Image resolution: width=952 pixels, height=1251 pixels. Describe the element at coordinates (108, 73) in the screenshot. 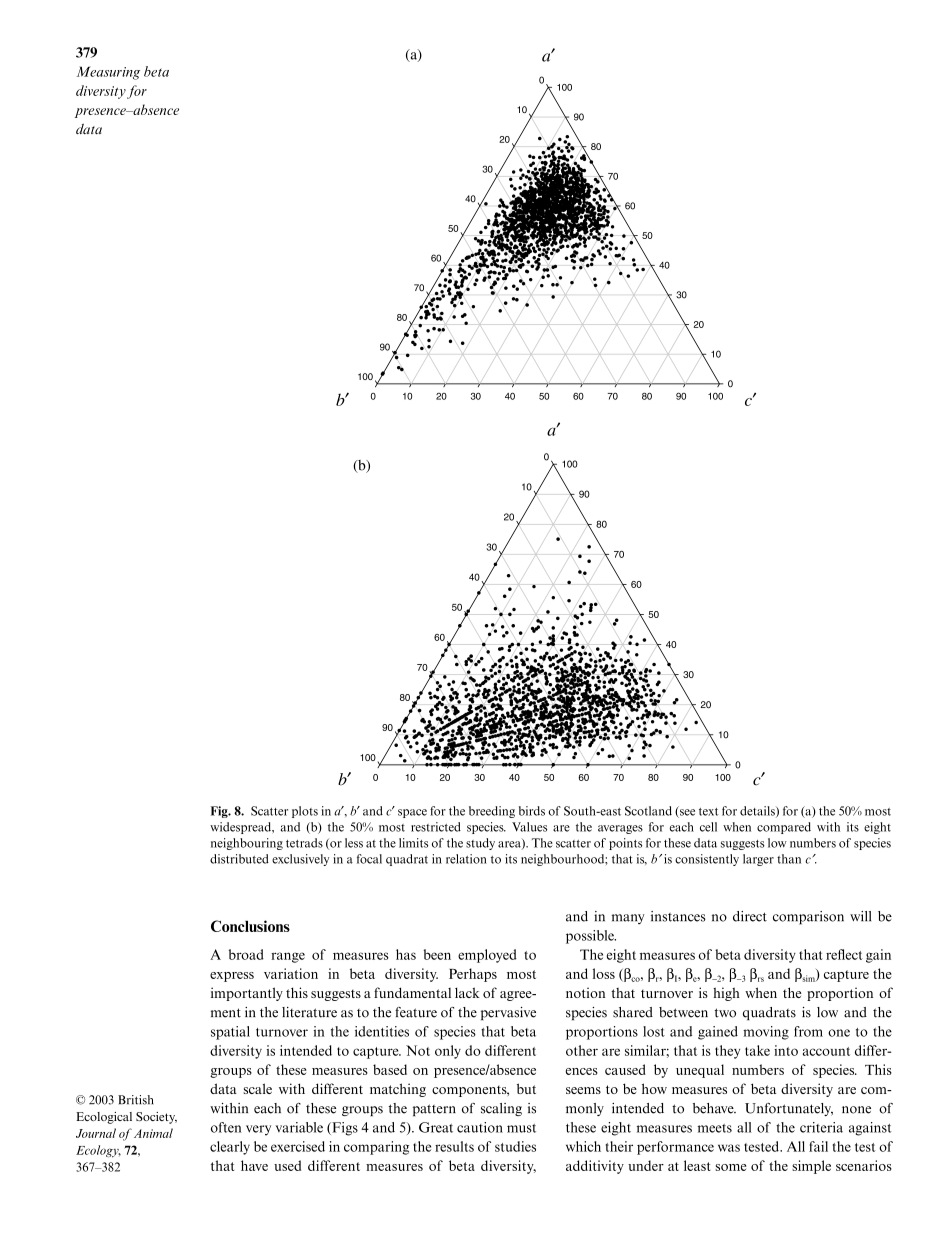

I see `Measuring` at that location.
